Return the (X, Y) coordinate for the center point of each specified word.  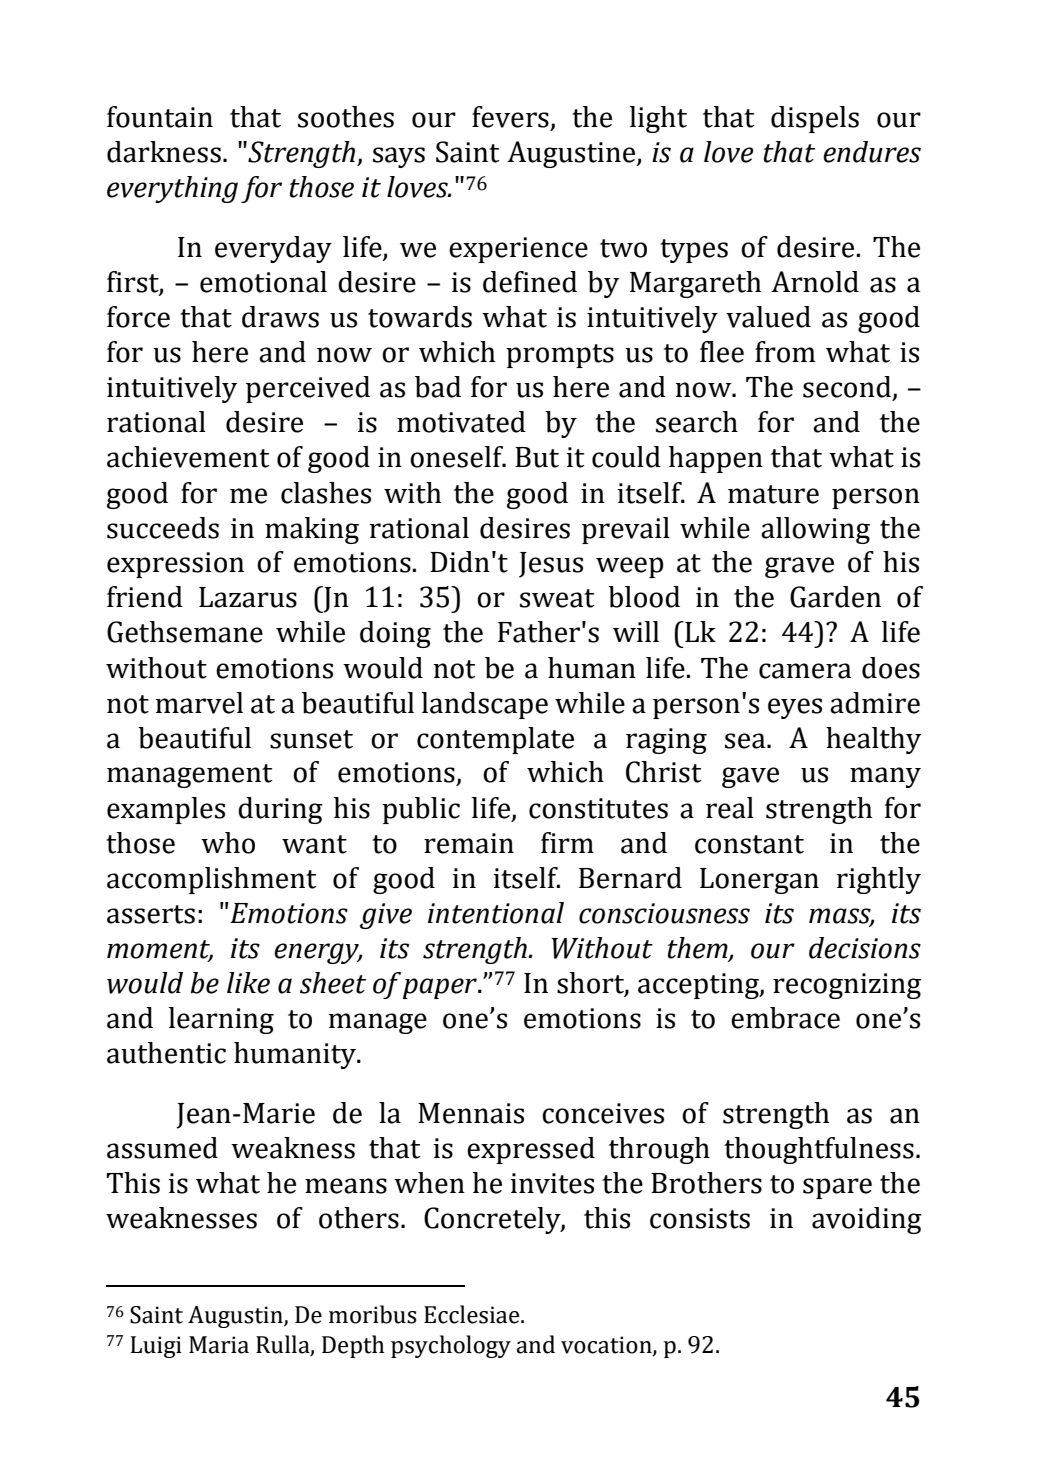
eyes (795, 708)
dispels (815, 119)
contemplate (495, 740)
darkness (164, 152)
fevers (510, 117)
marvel (199, 703)
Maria (219, 1345)
